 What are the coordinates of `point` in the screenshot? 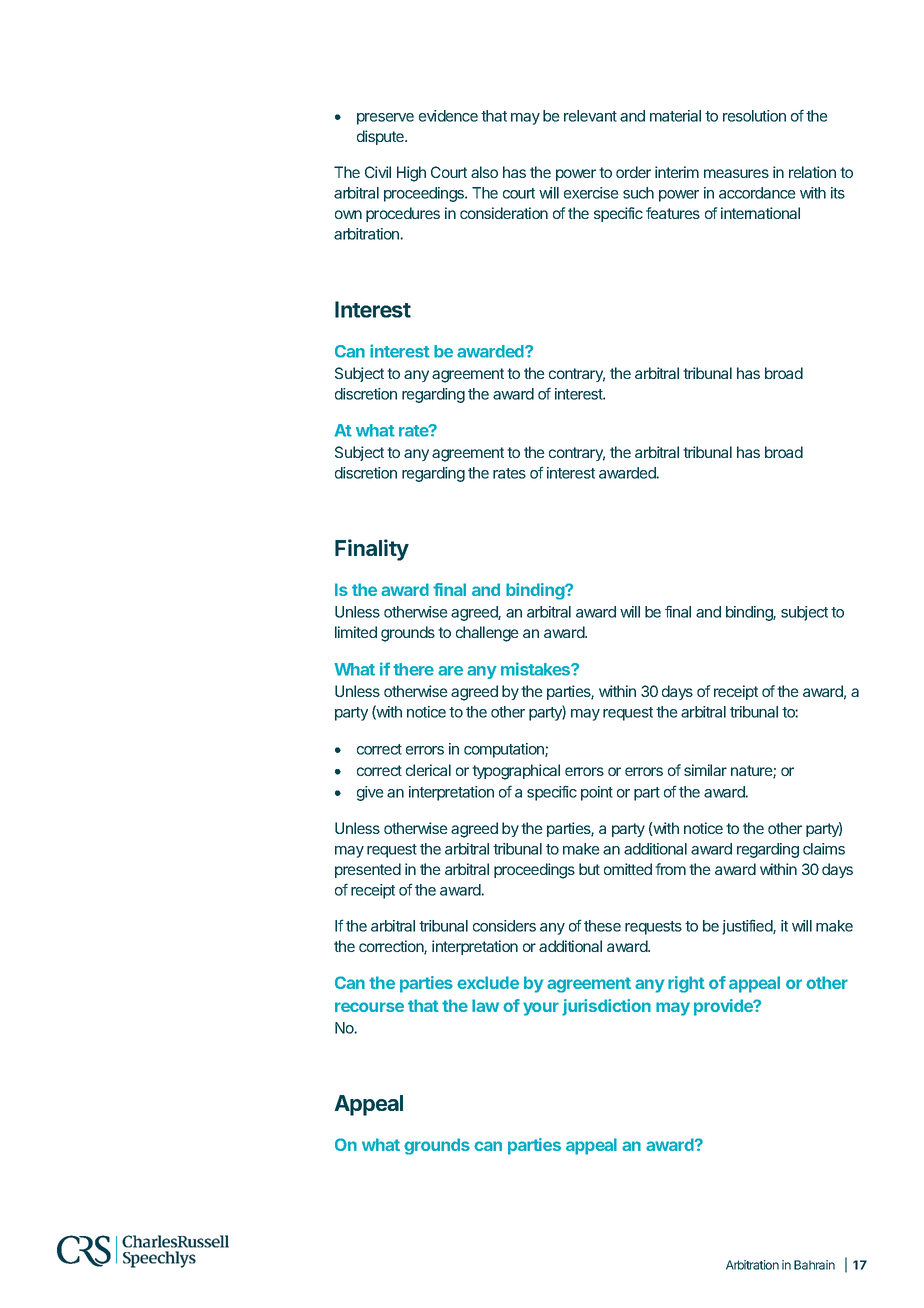 It's located at (597, 793).
